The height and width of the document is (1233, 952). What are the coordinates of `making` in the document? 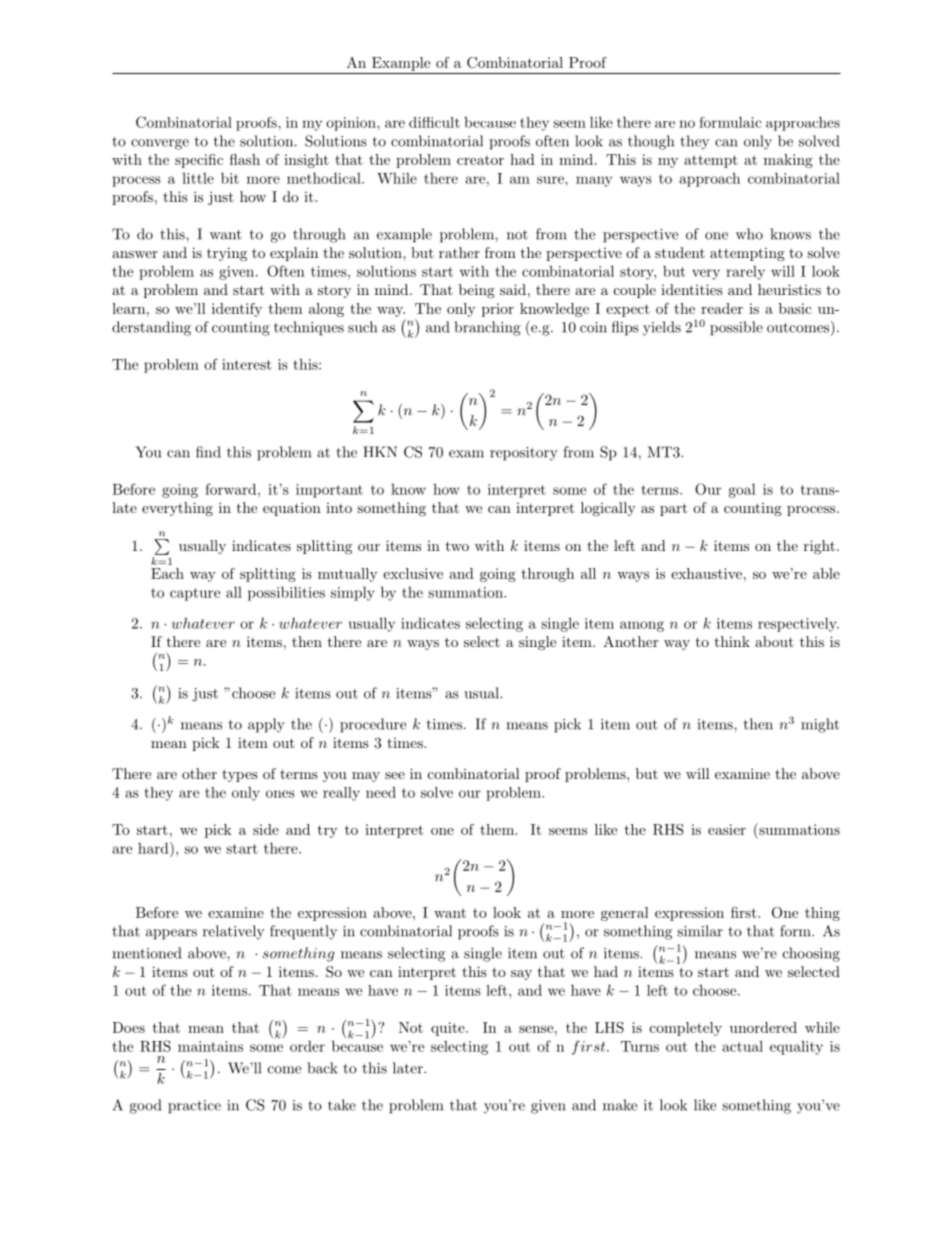 It's located at (788, 161).
